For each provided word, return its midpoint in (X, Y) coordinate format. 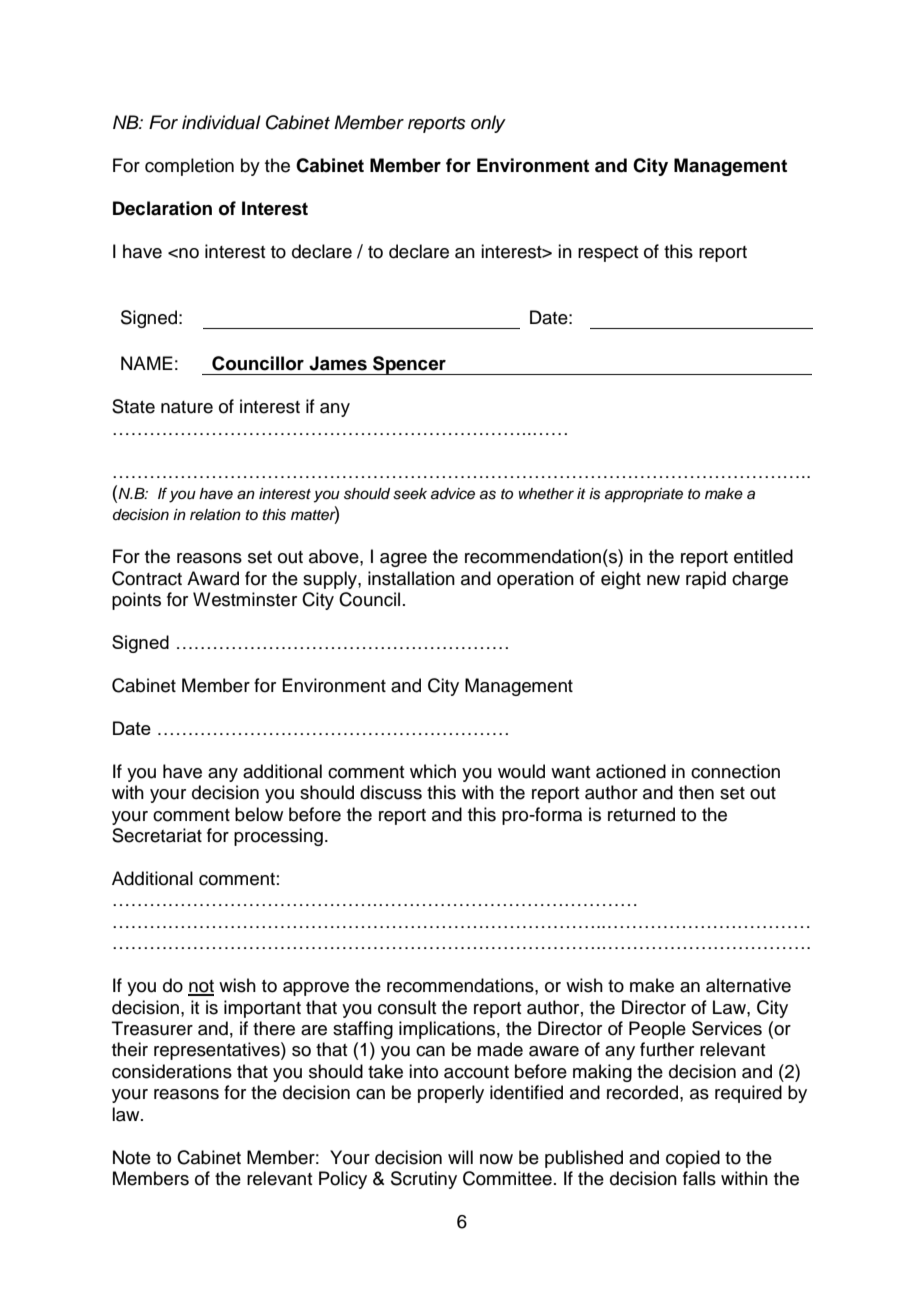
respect (608, 254)
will (460, 1157)
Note (132, 1157)
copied (693, 1159)
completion (189, 167)
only (488, 124)
